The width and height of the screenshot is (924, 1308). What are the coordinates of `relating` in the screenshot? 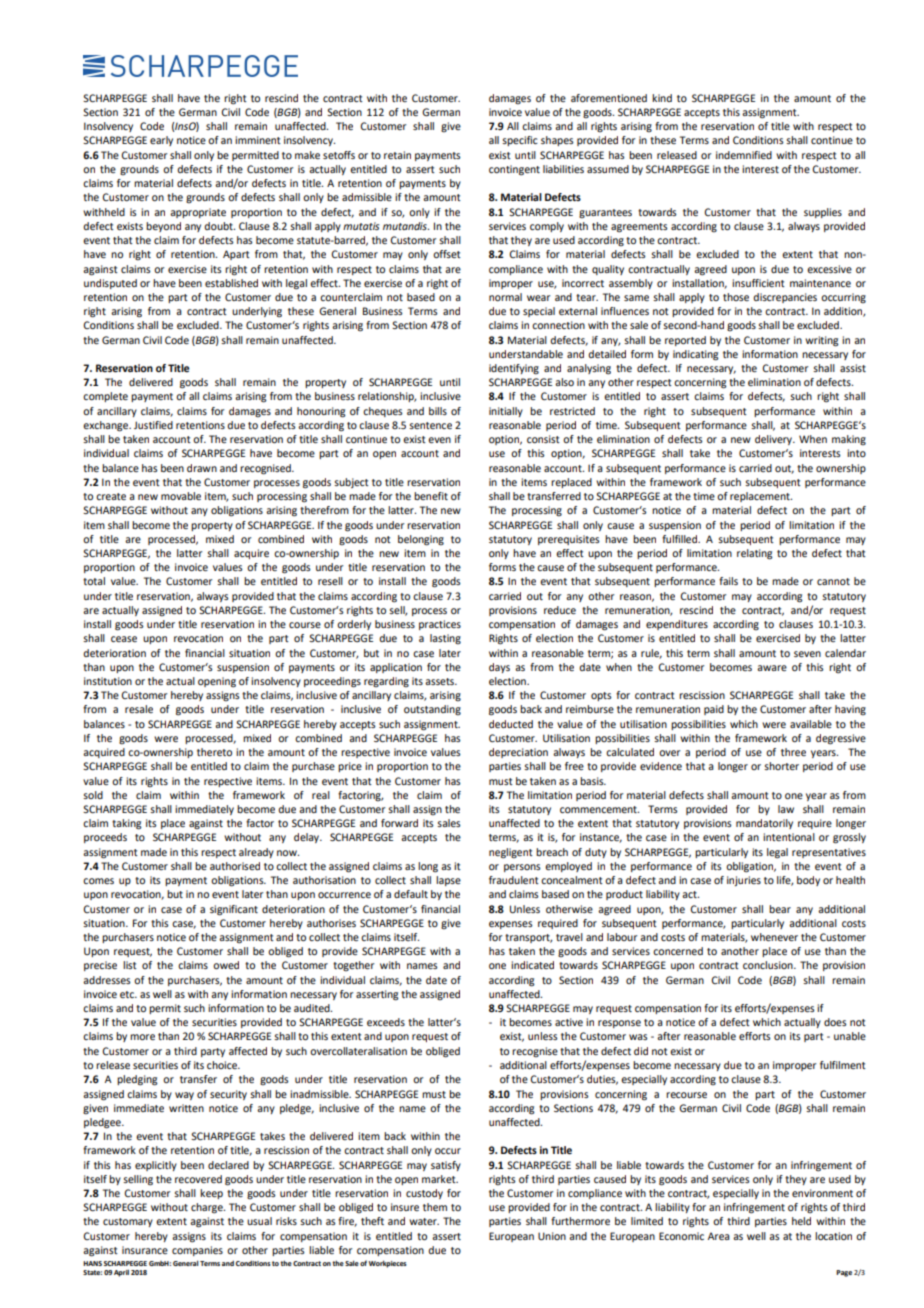 It's located at (755, 554).
